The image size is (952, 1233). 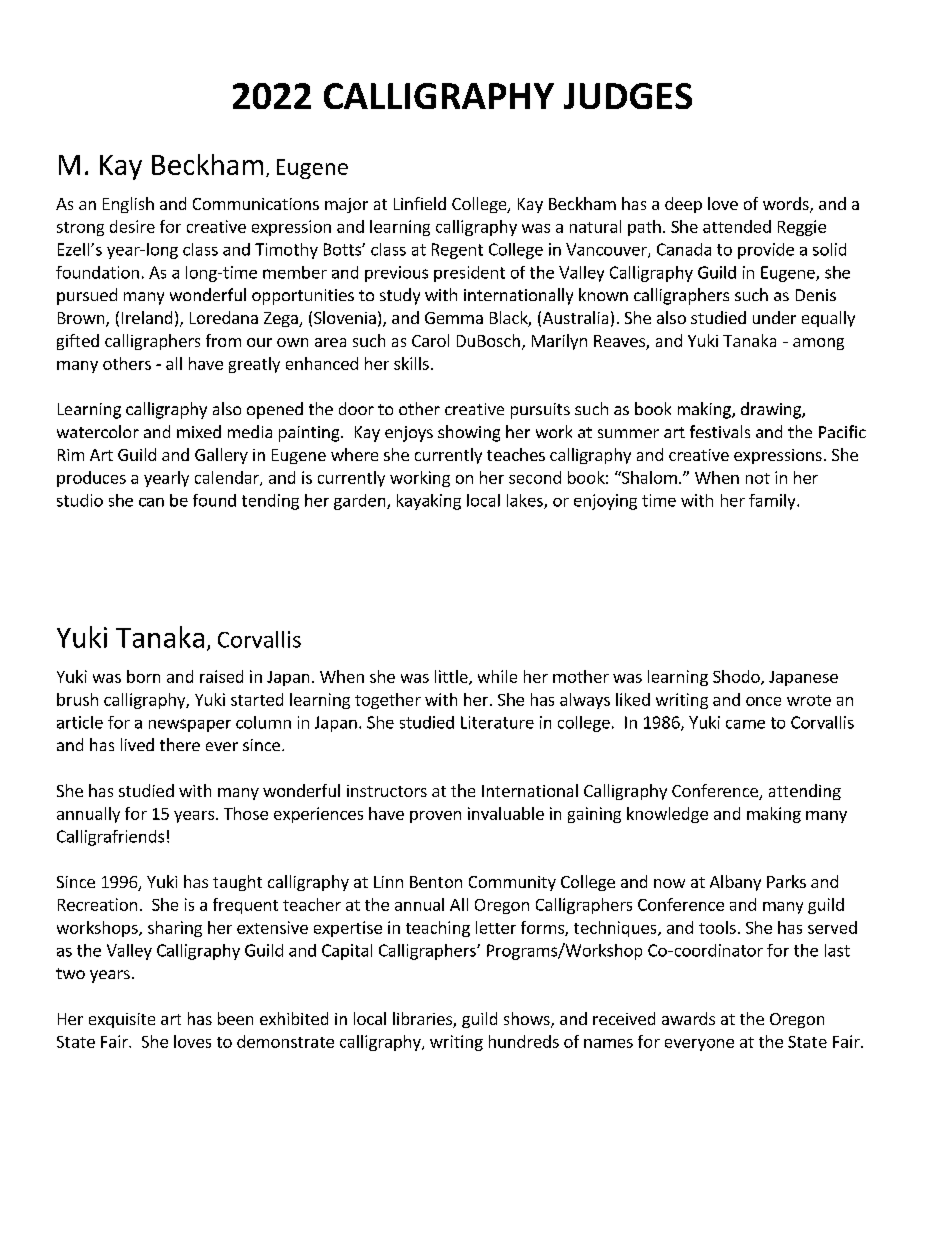 I want to click on exquisite, so click(x=122, y=1020).
